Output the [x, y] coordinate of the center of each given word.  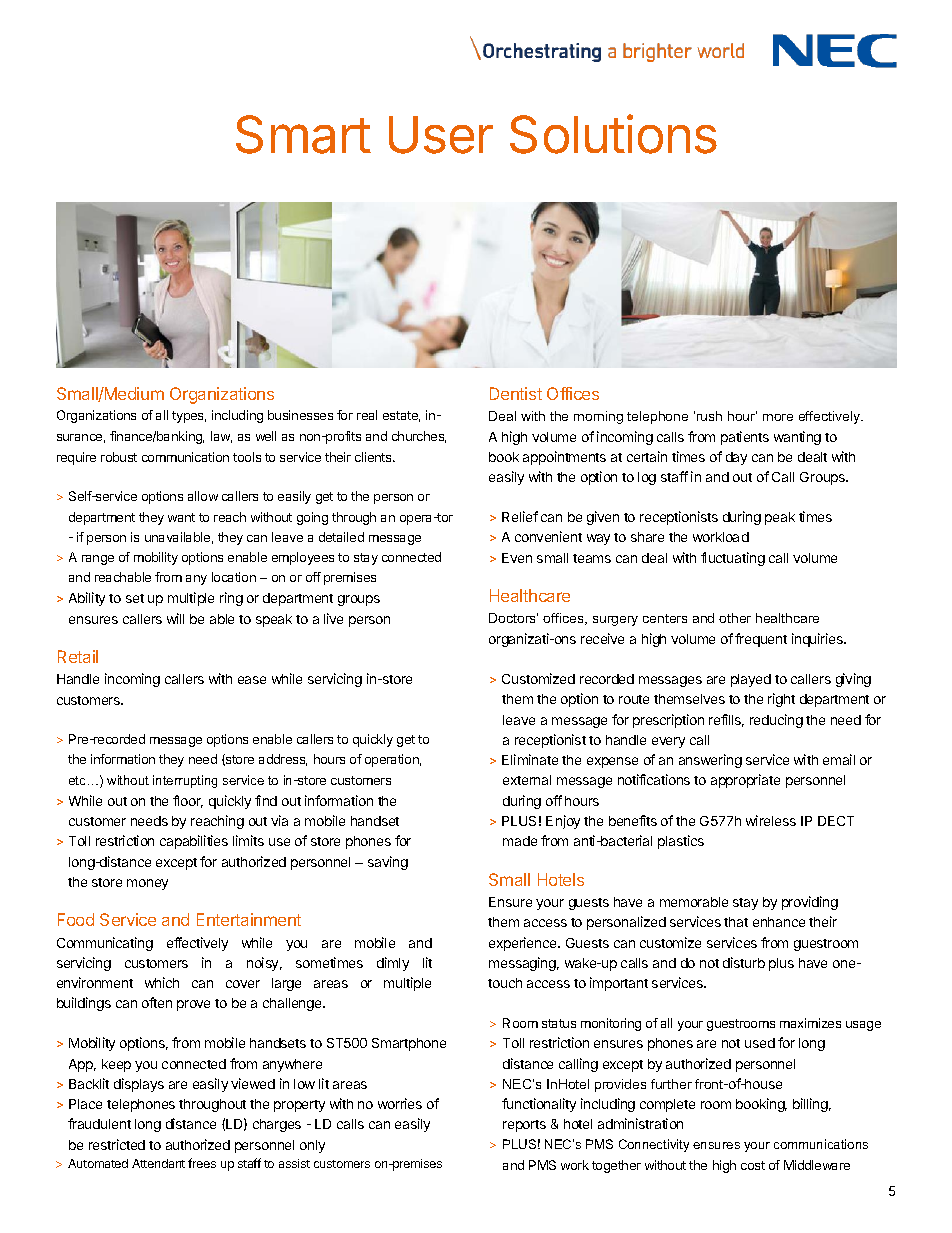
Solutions [613, 134]
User [441, 135]
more [778, 417]
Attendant [158, 1163]
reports [524, 1126]
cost [753, 1165]
